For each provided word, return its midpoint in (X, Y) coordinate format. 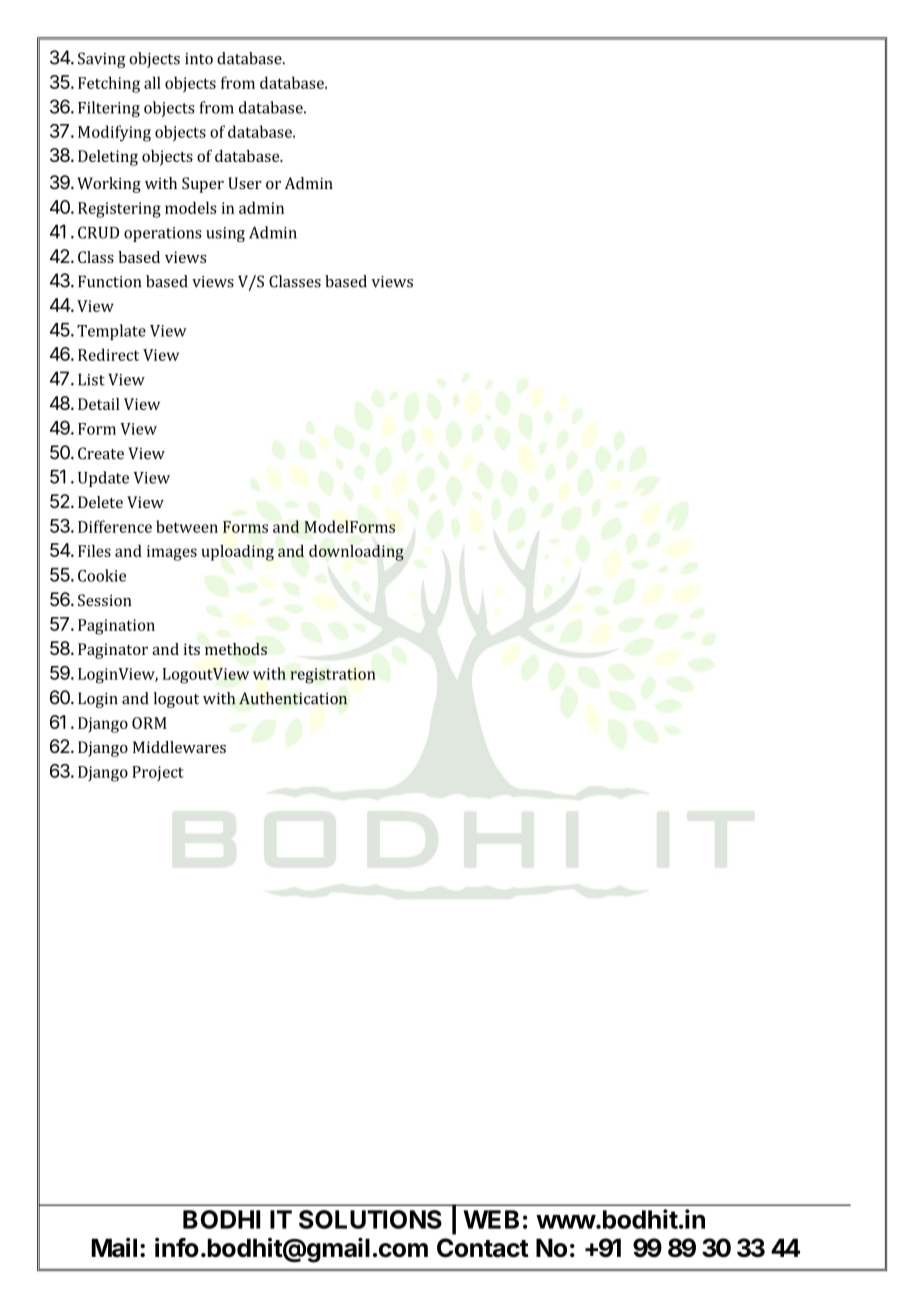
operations (163, 234)
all (152, 82)
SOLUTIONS (370, 1219)
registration (333, 676)
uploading (238, 553)
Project (158, 773)
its (192, 649)
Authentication (293, 698)
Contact (483, 1248)
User (245, 183)
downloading (356, 552)
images (172, 553)
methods (236, 649)
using (225, 234)
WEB (491, 1219)
